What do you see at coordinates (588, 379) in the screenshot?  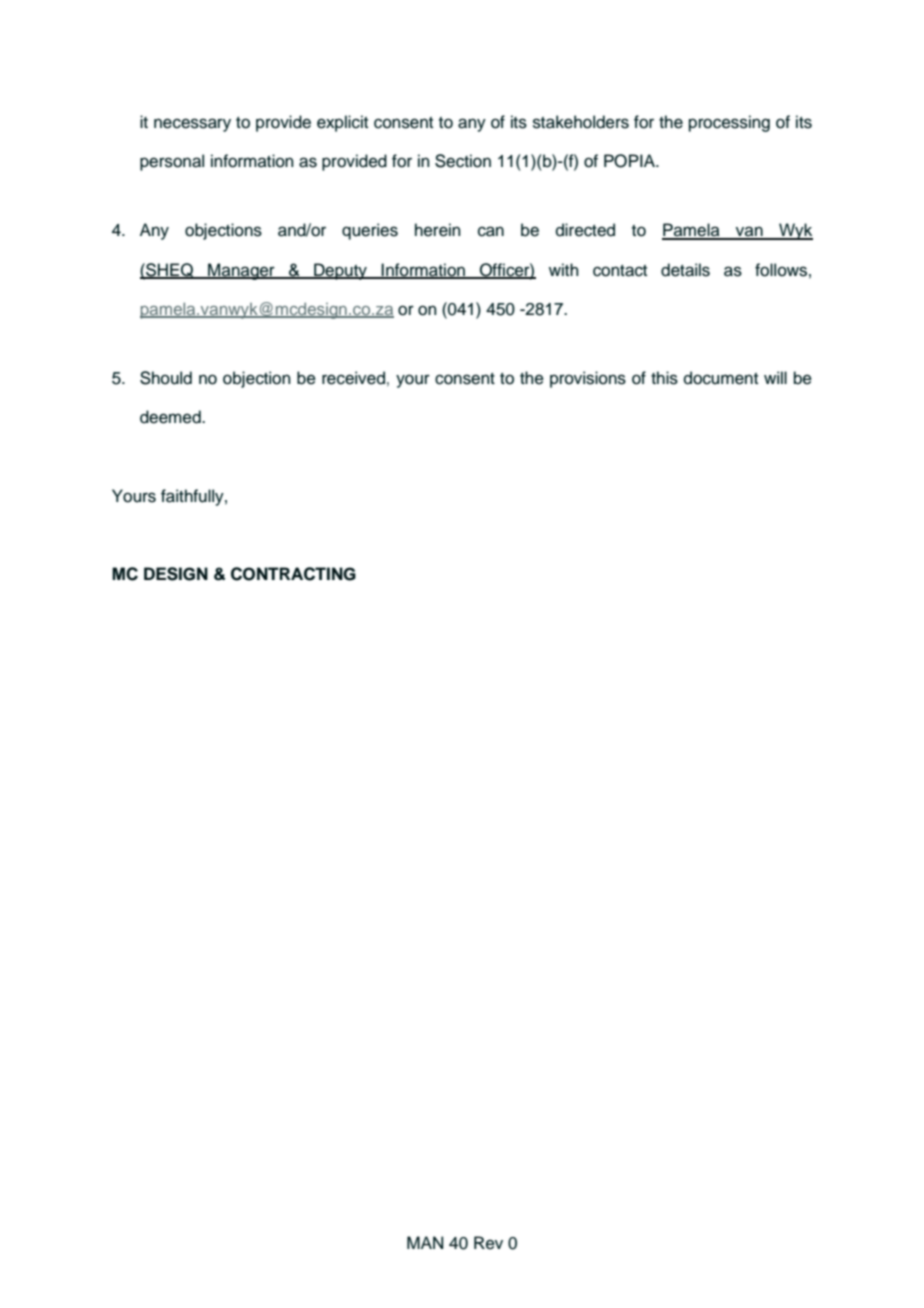 I see `provisions` at bounding box center [588, 379].
